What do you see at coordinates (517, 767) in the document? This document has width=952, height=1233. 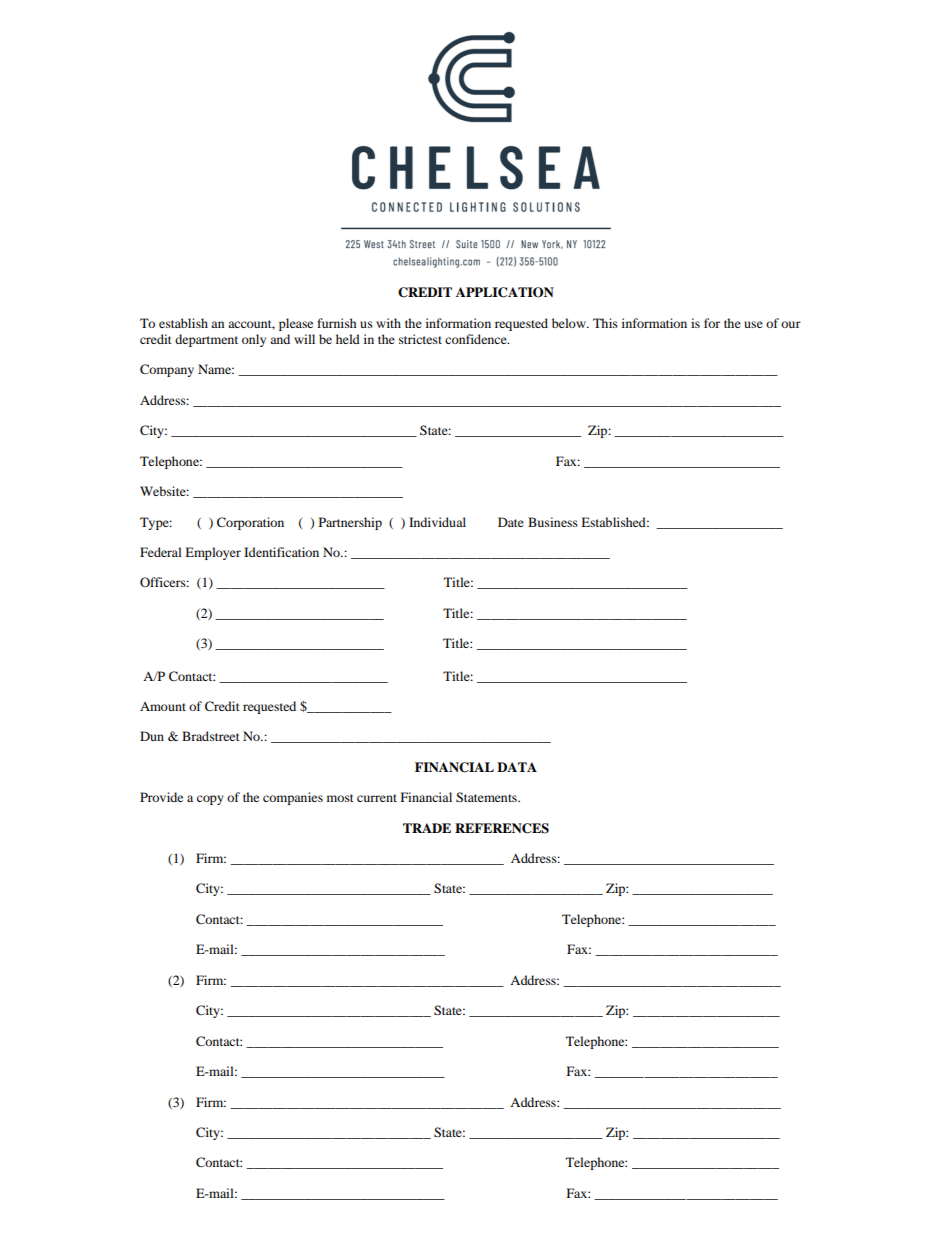 I see `DATA` at bounding box center [517, 767].
